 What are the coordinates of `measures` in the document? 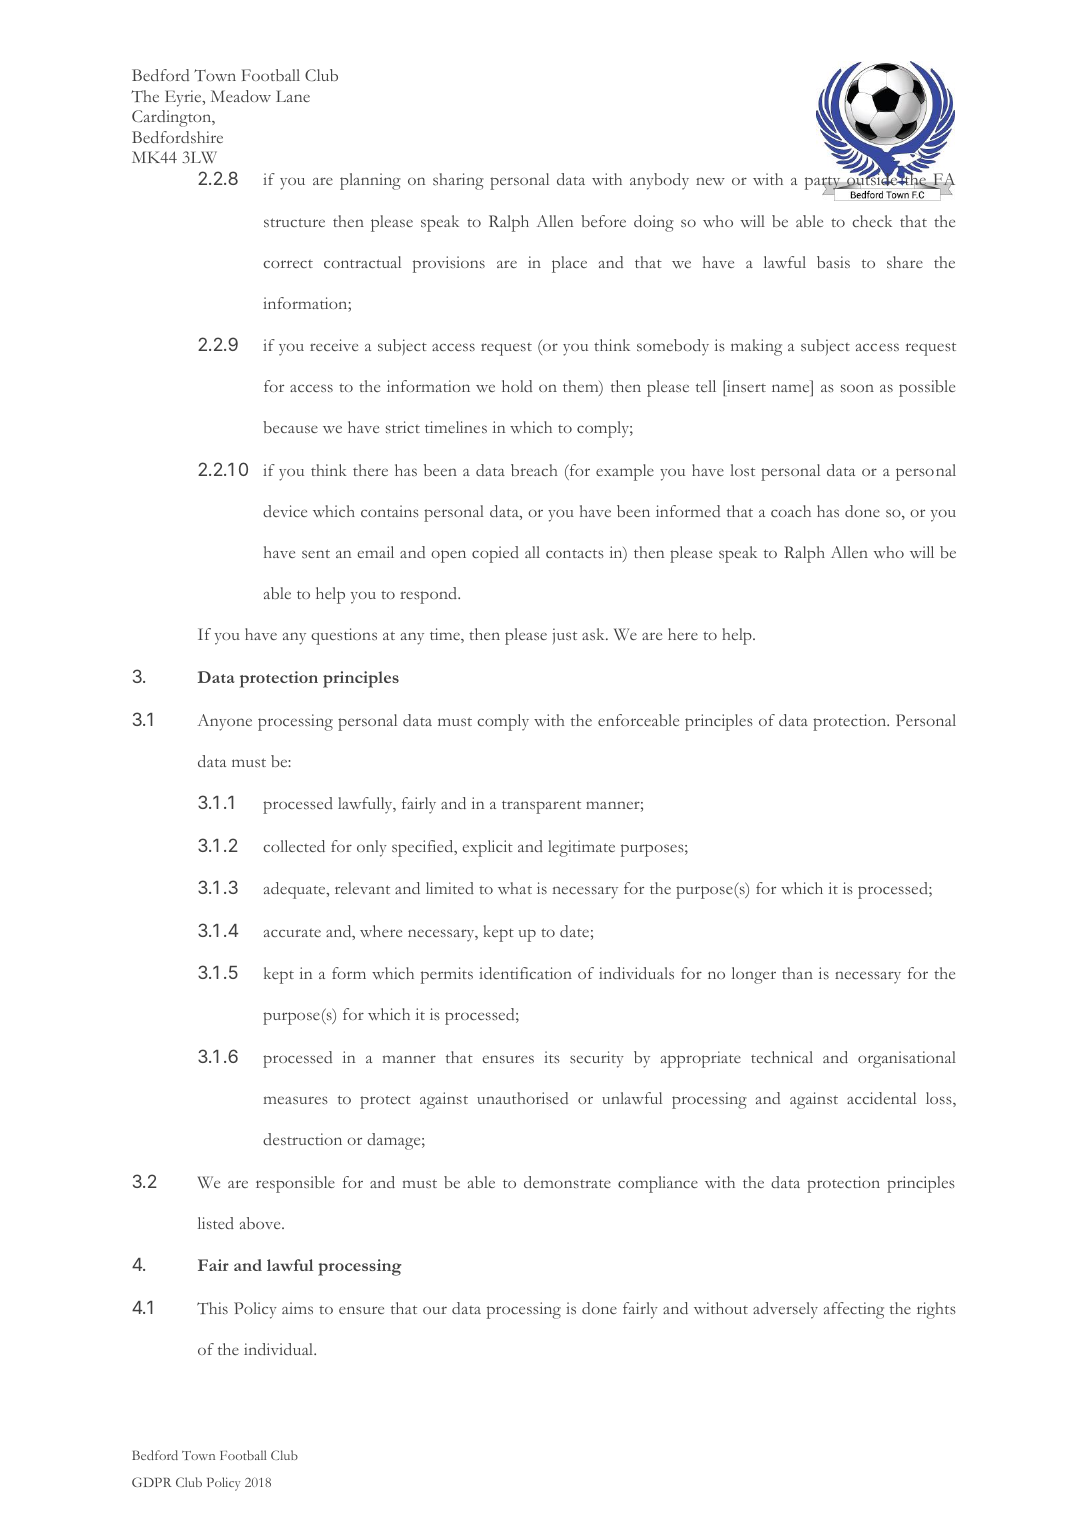 It's located at (296, 1100).
